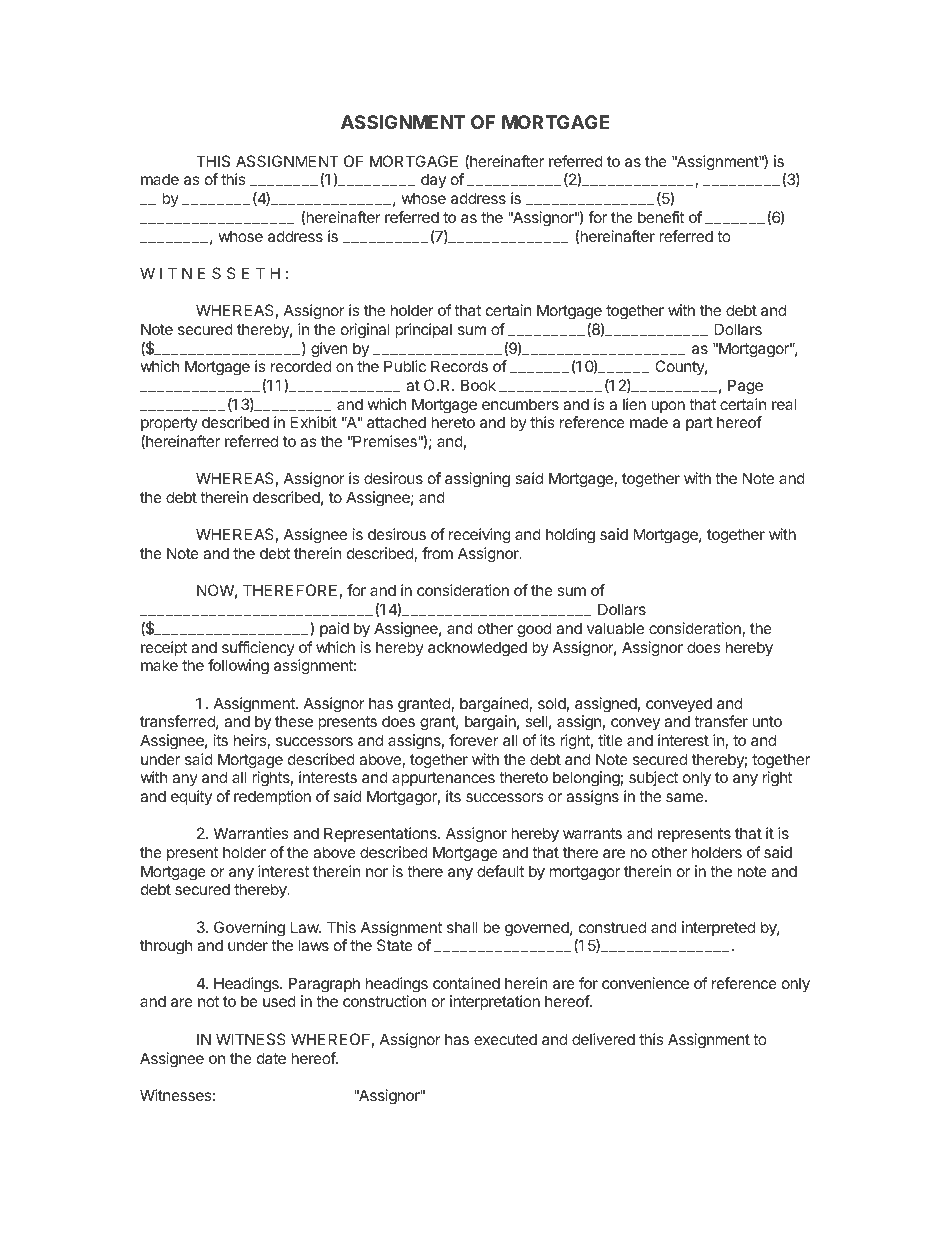  Describe the element at coordinates (301, 366) in the image. I see `recorded` at that location.
